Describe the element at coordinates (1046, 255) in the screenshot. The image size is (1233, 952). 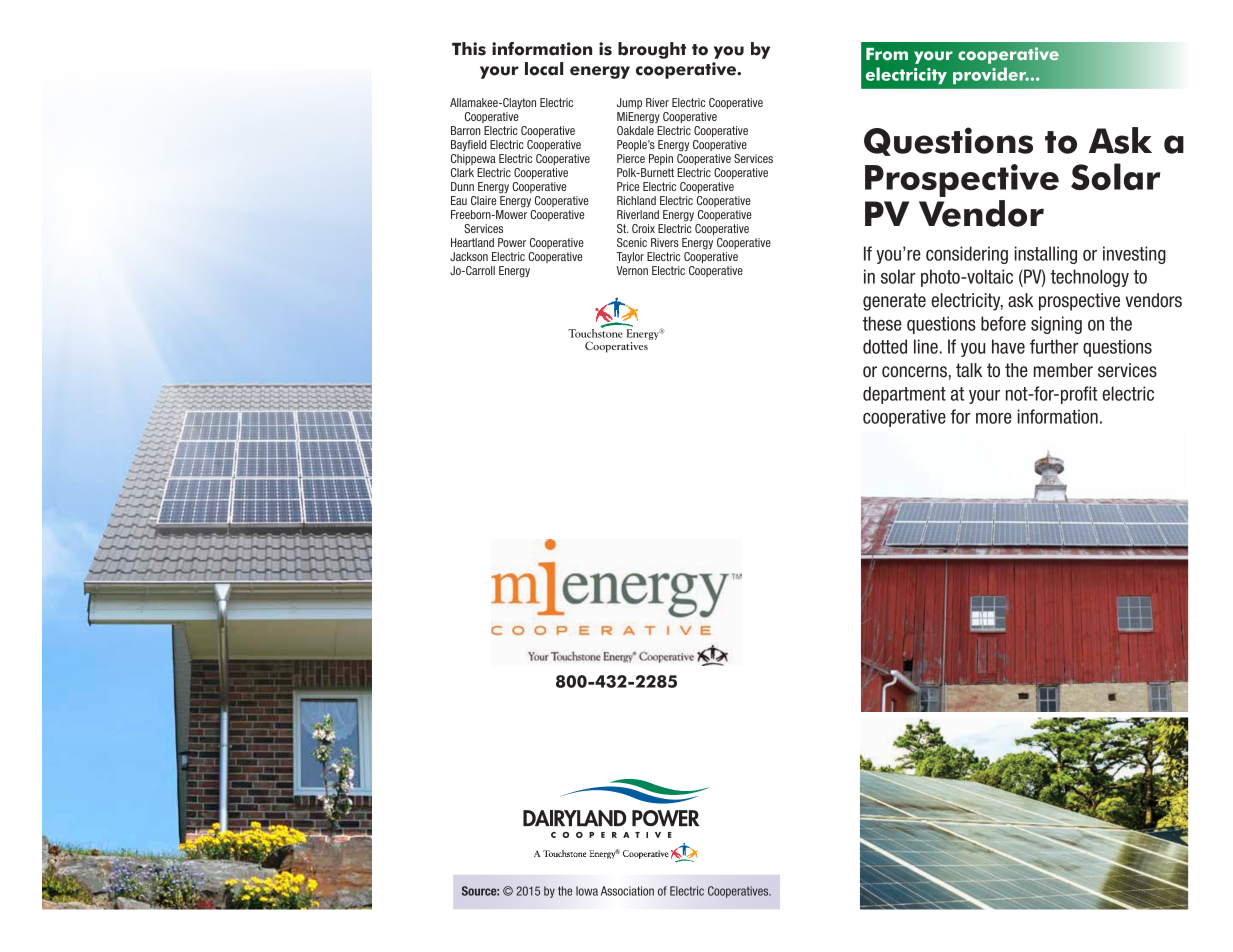
I see `installing` at that location.
